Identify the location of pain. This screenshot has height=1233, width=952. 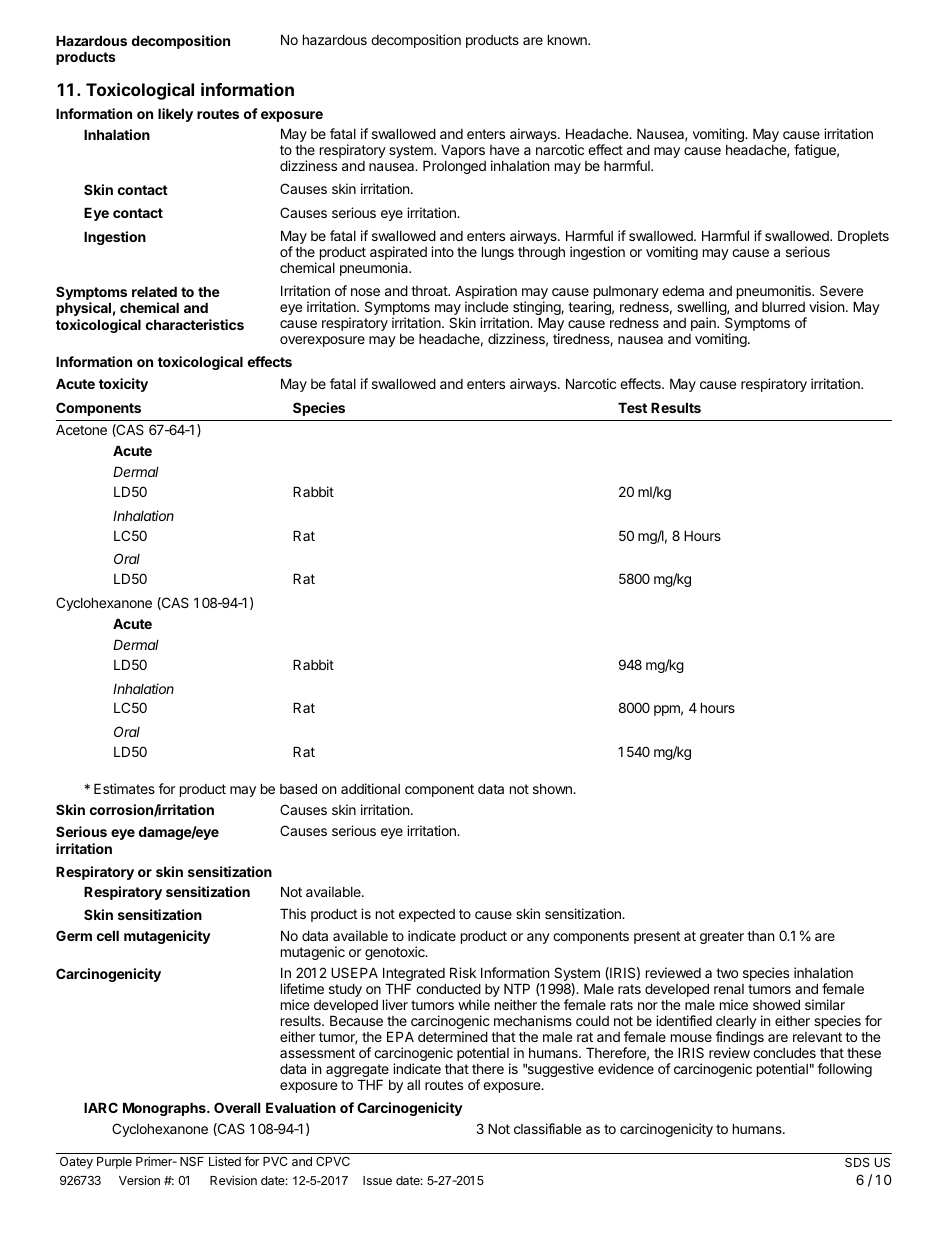
(704, 324).
